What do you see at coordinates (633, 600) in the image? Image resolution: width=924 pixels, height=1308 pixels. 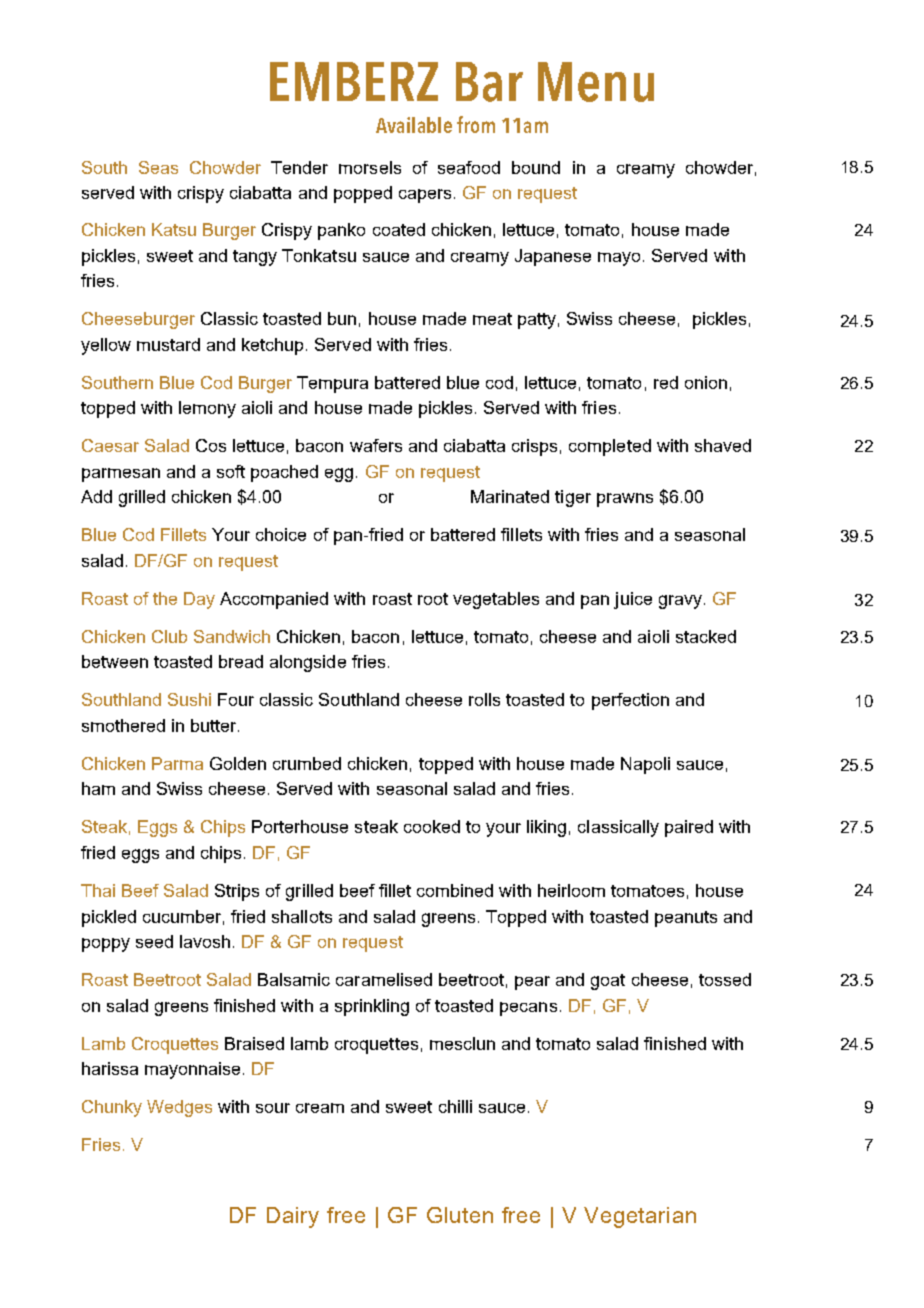 I see `juice` at bounding box center [633, 600].
